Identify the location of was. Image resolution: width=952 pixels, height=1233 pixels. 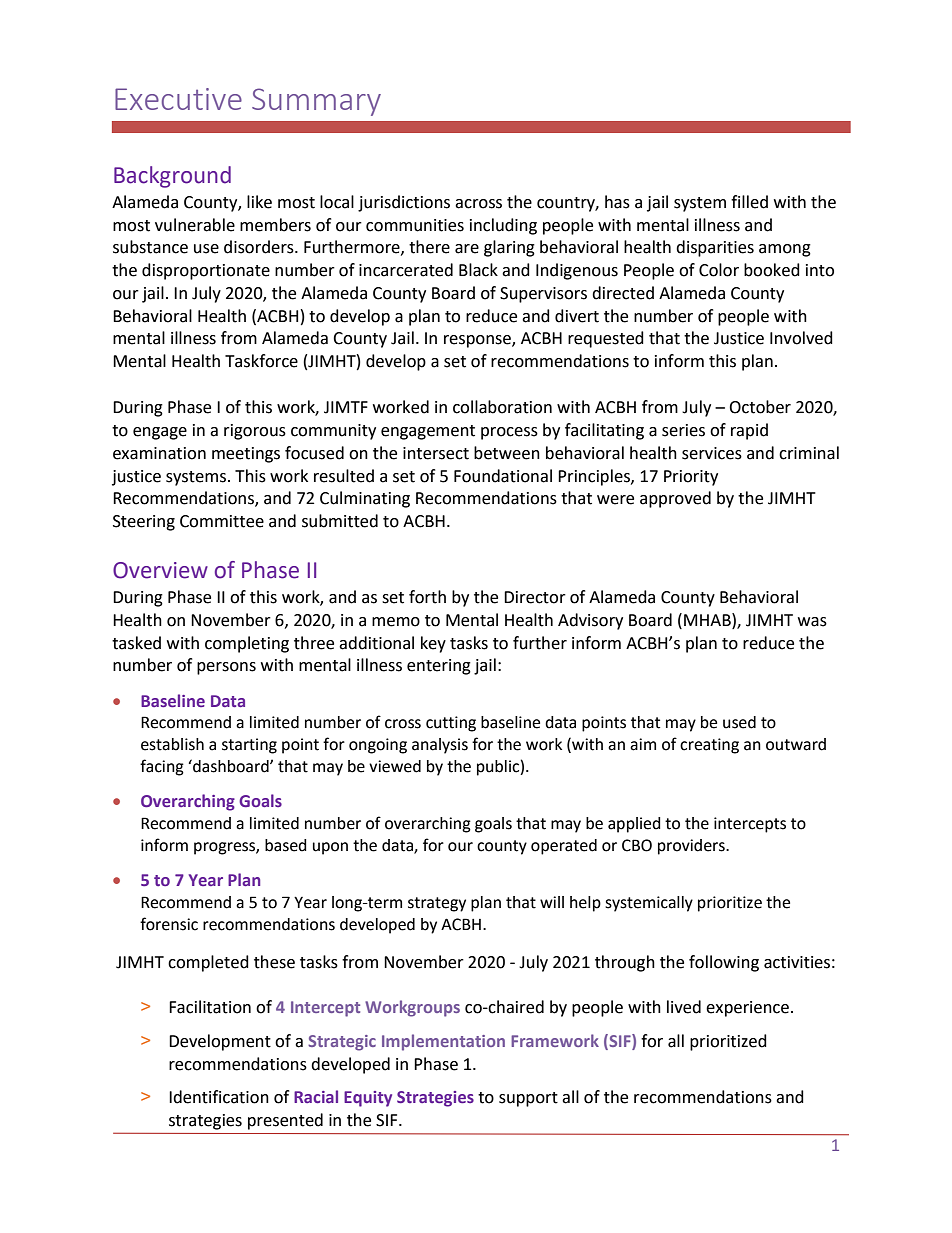
(812, 622).
